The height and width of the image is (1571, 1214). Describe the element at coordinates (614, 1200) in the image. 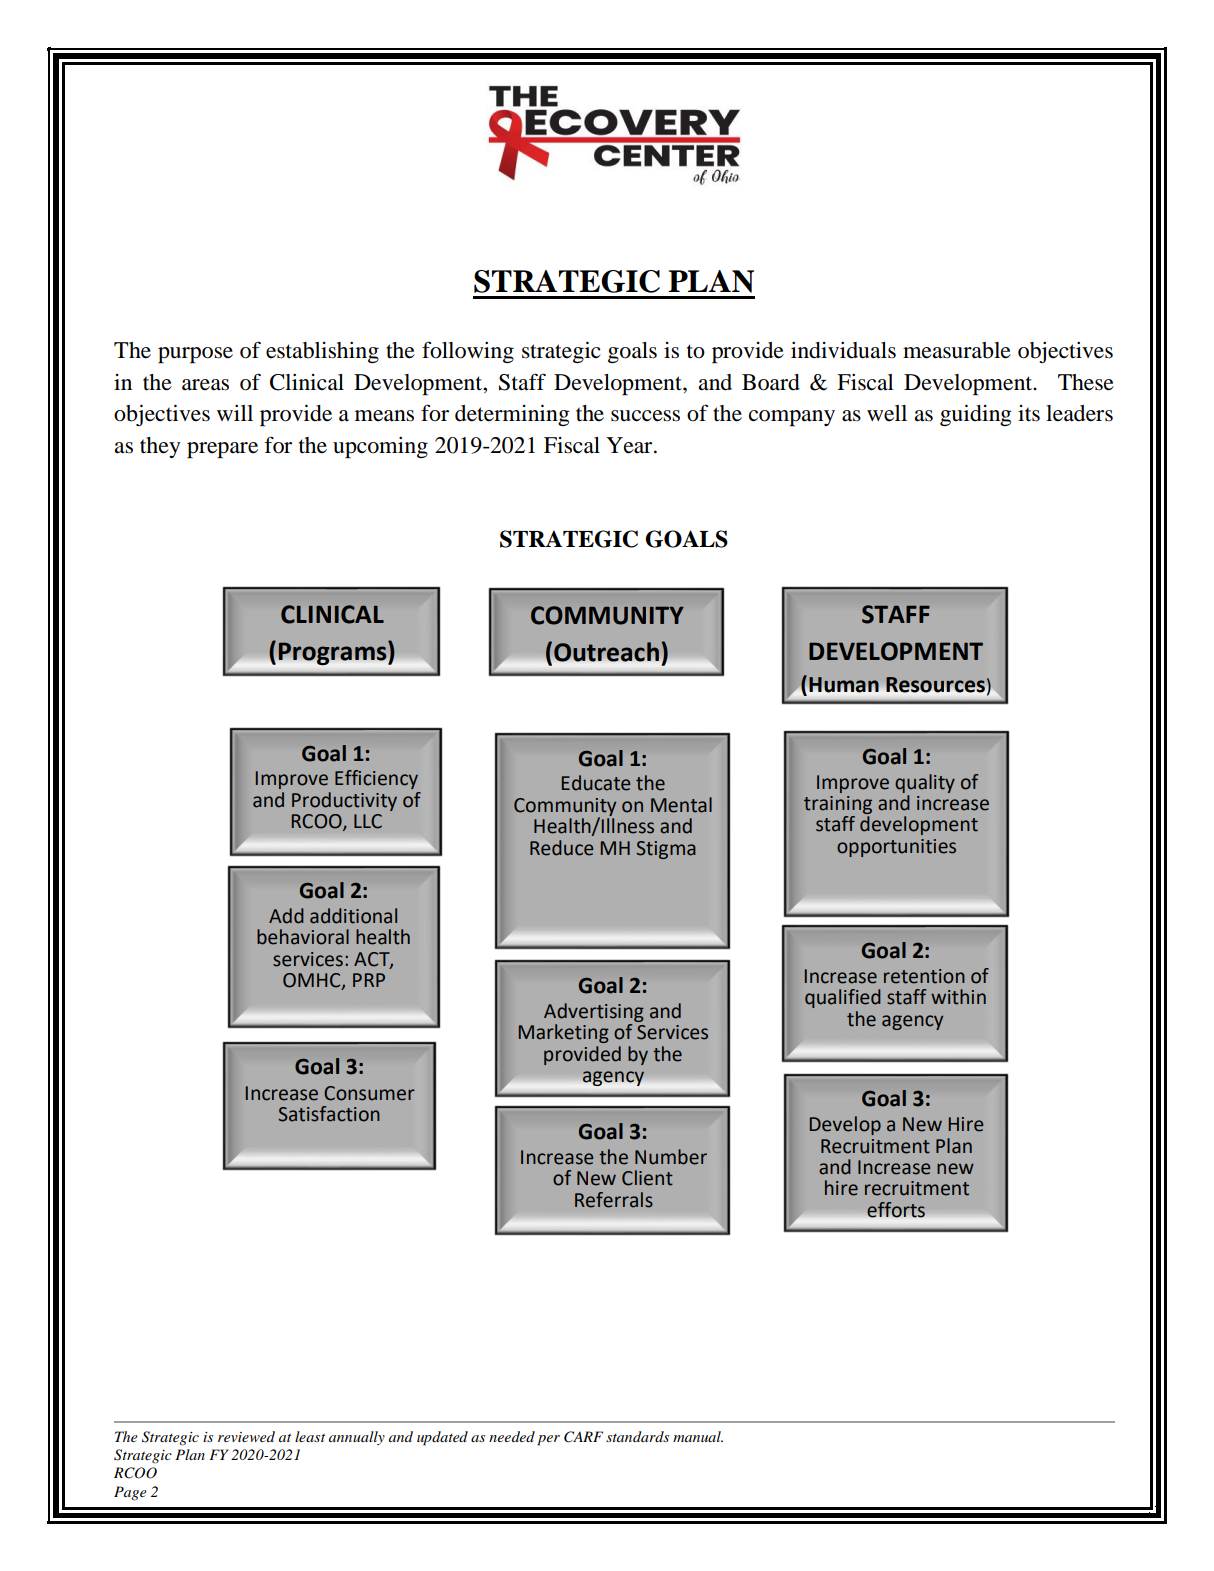

I see `Referrals` at that location.
